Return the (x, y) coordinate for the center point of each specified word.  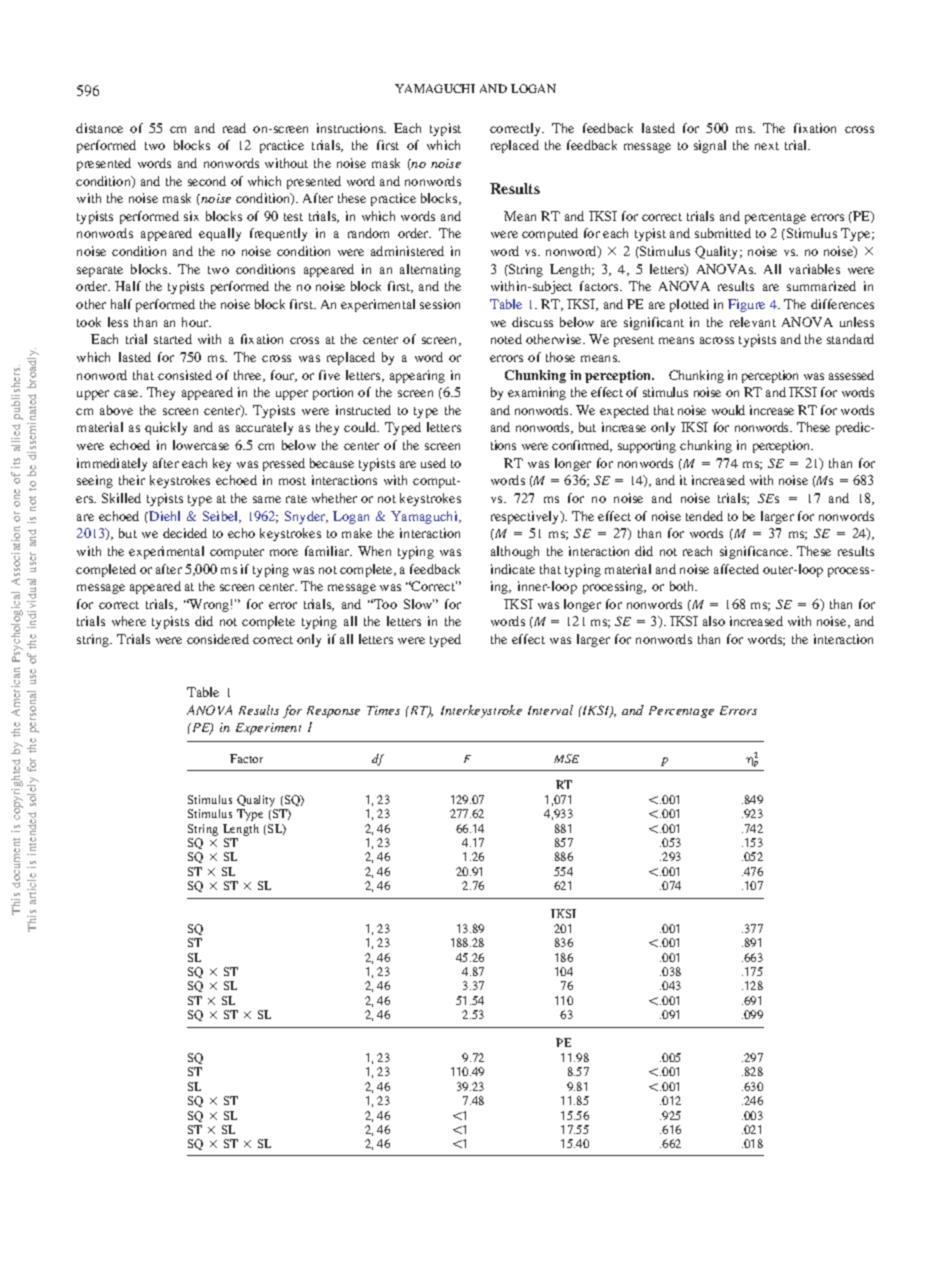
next (767, 146)
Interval (550, 710)
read (234, 128)
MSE (566, 758)
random (368, 233)
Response (333, 712)
